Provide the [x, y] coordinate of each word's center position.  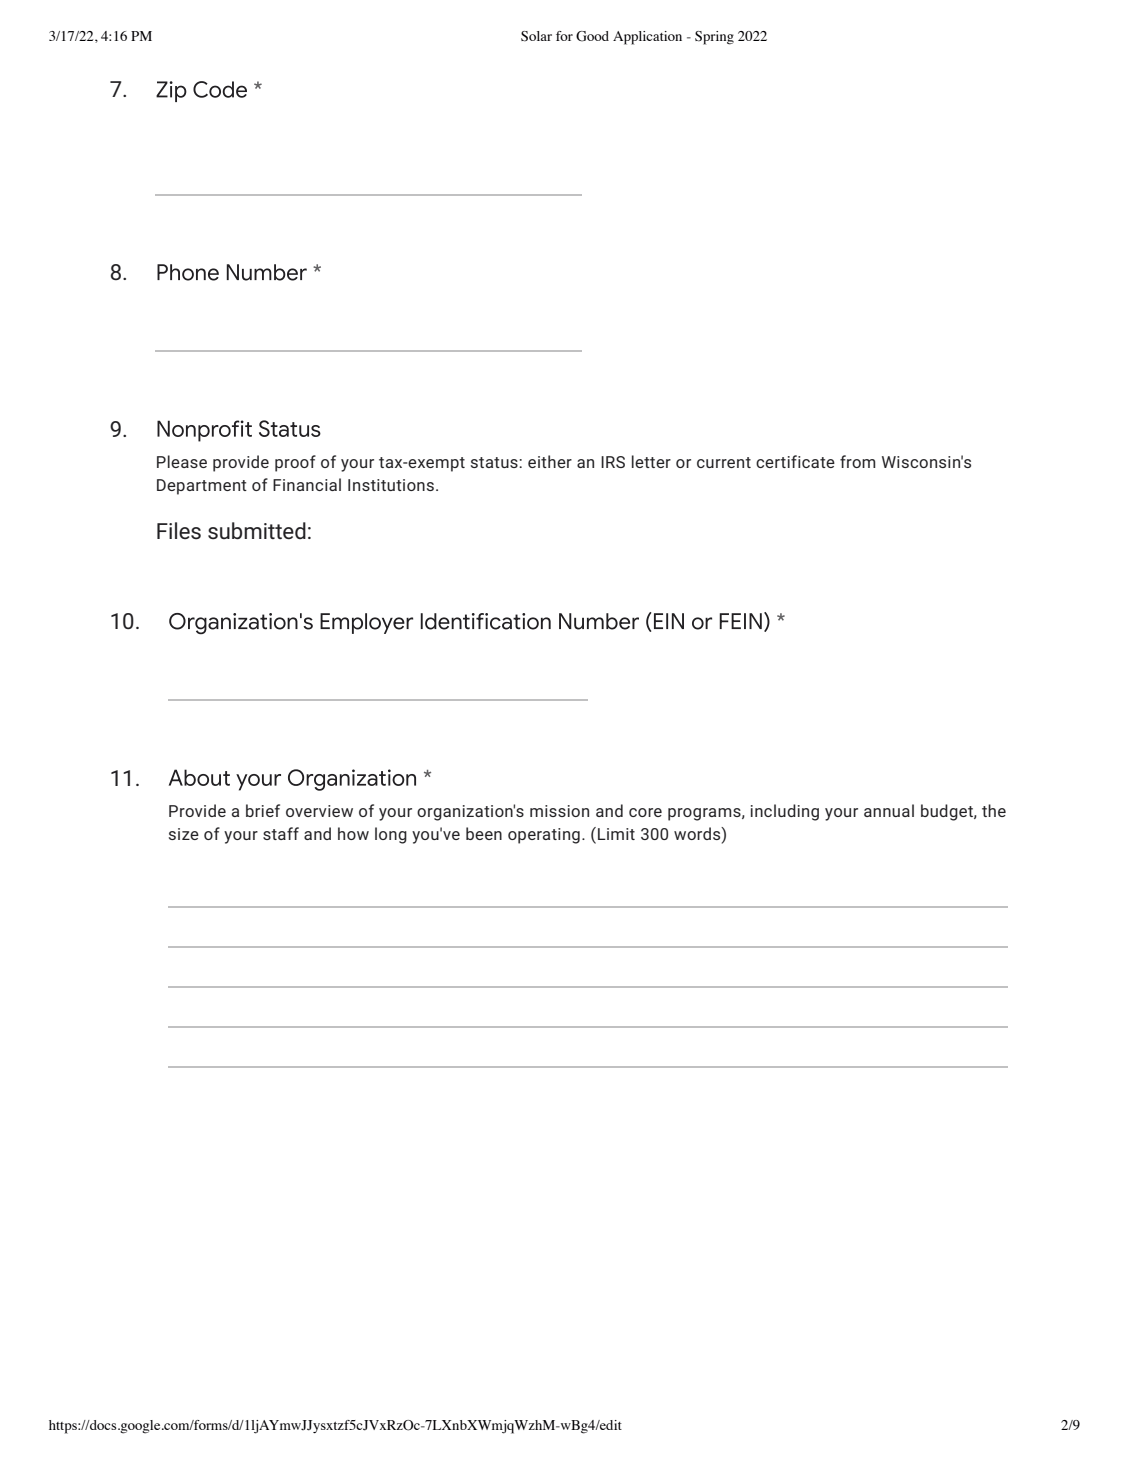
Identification [485, 621]
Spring [714, 38]
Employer [366, 623]
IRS [613, 462]
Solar [536, 36]
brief [263, 810]
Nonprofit [204, 431]
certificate [795, 461]
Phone [188, 272]
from [857, 461]
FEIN [740, 621]
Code [220, 89]
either [550, 461]
